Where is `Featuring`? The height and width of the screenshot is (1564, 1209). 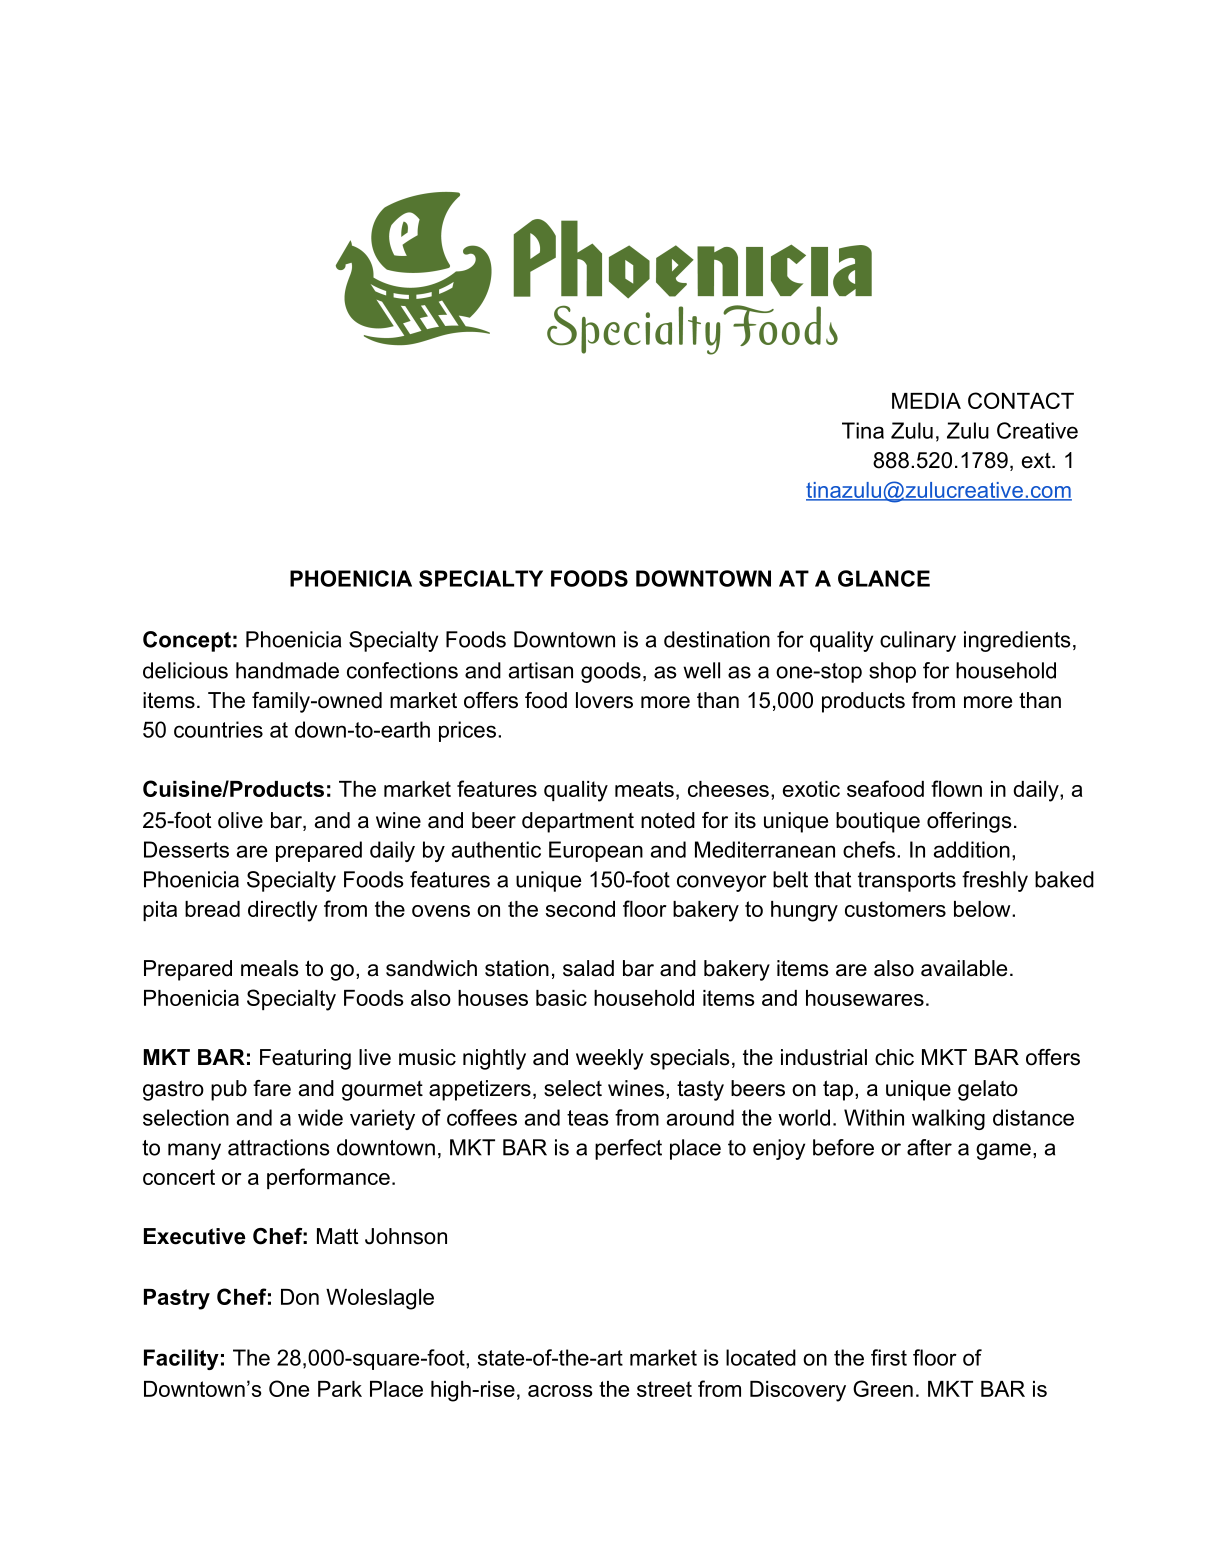
Featuring is located at coordinates (305, 1059).
